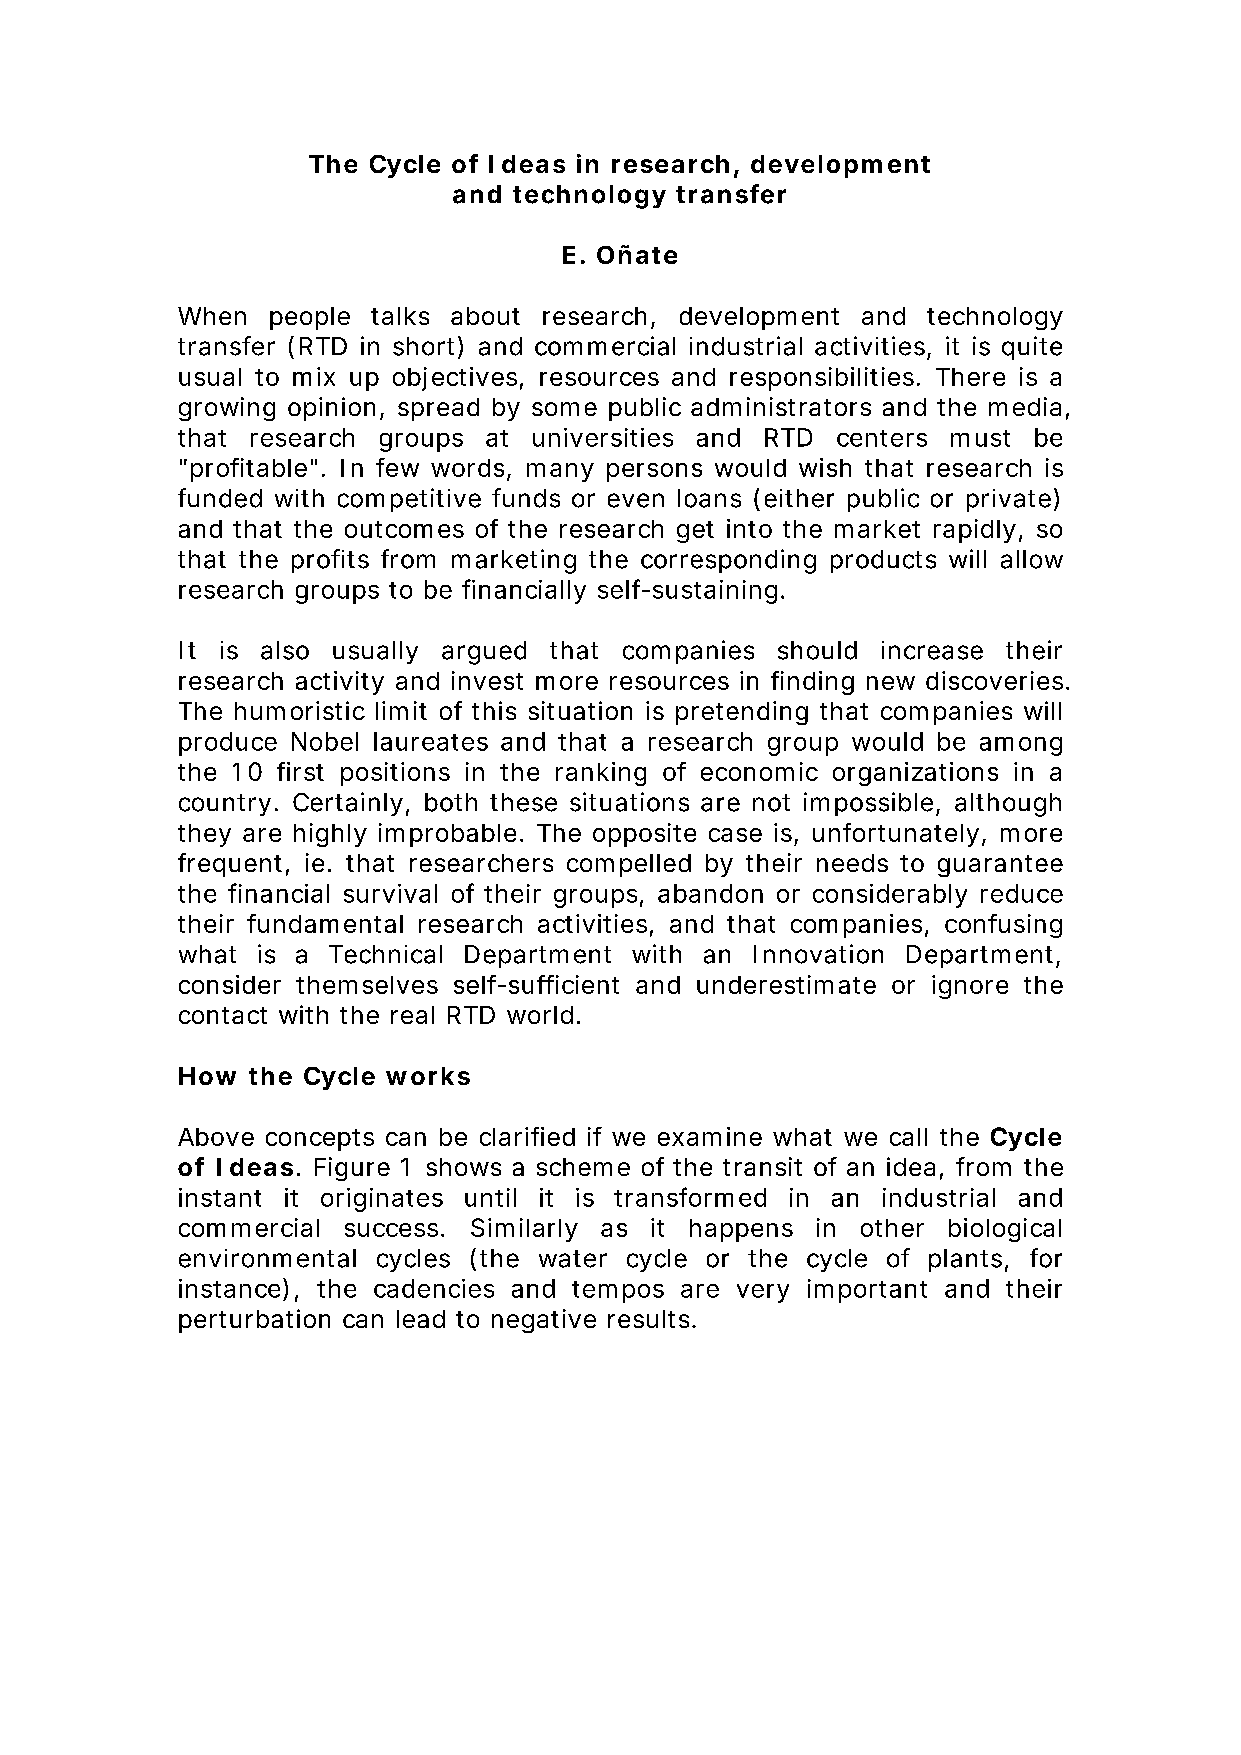 The image size is (1241, 1755). What do you see at coordinates (644, 835) in the page?
I see `opposite` at bounding box center [644, 835].
